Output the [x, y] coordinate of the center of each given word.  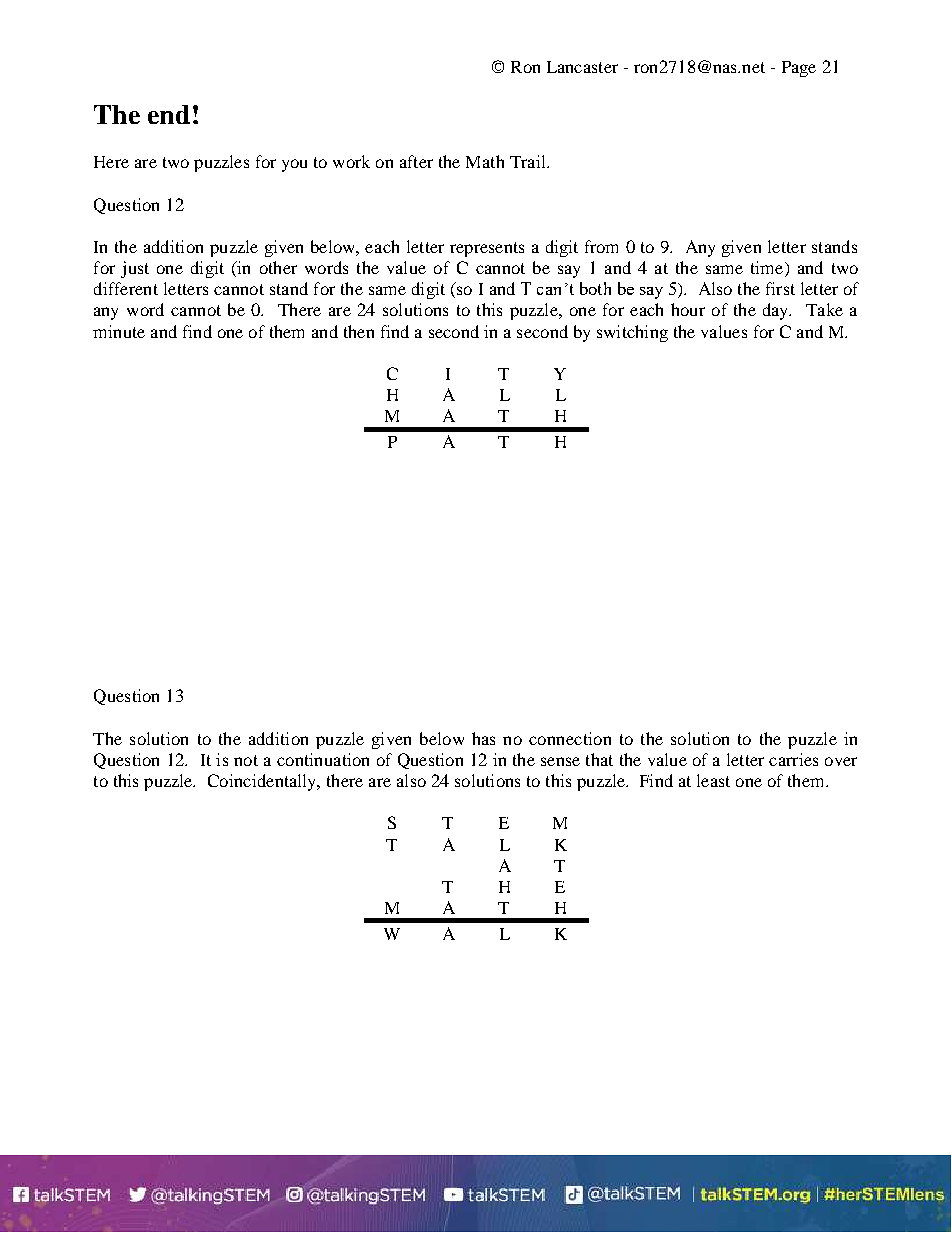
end [169, 114]
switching [632, 333]
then [359, 331]
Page [799, 69]
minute [119, 331]
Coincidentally [263, 782]
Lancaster [582, 67]
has [483, 738]
